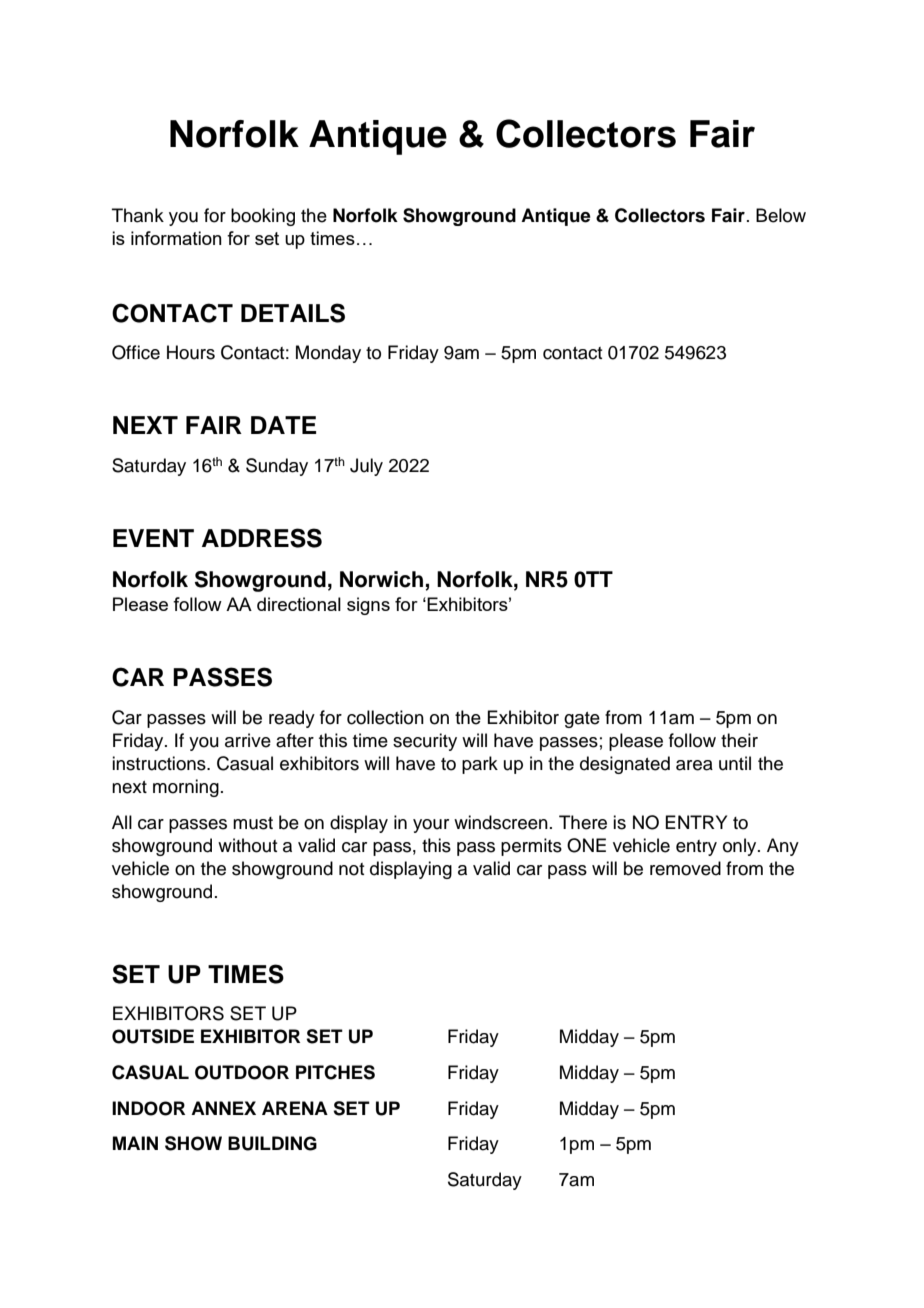  Describe the element at coordinates (176, 238) in the screenshot. I see `information` at that location.
